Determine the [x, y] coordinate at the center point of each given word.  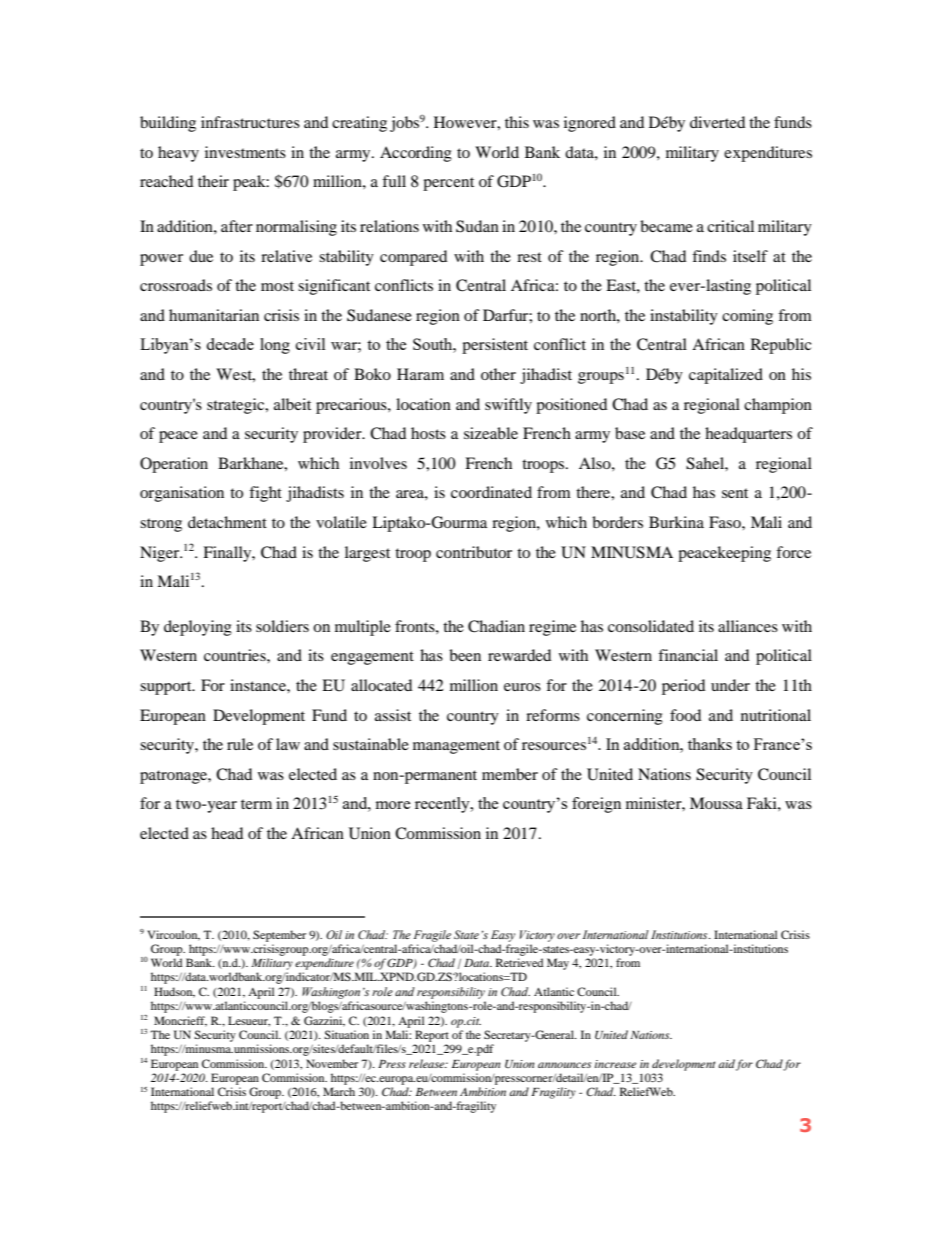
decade [230, 344]
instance [259, 685]
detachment [227, 522]
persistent [495, 346]
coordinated [491, 492]
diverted [717, 122]
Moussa [716, 803]
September [279, 936]
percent [448, 184]
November [332, 1063]
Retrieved [519, 962]
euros [522, 687]
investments [245, 152]
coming [747, 317]
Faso [726, 522]
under [730, 685]
